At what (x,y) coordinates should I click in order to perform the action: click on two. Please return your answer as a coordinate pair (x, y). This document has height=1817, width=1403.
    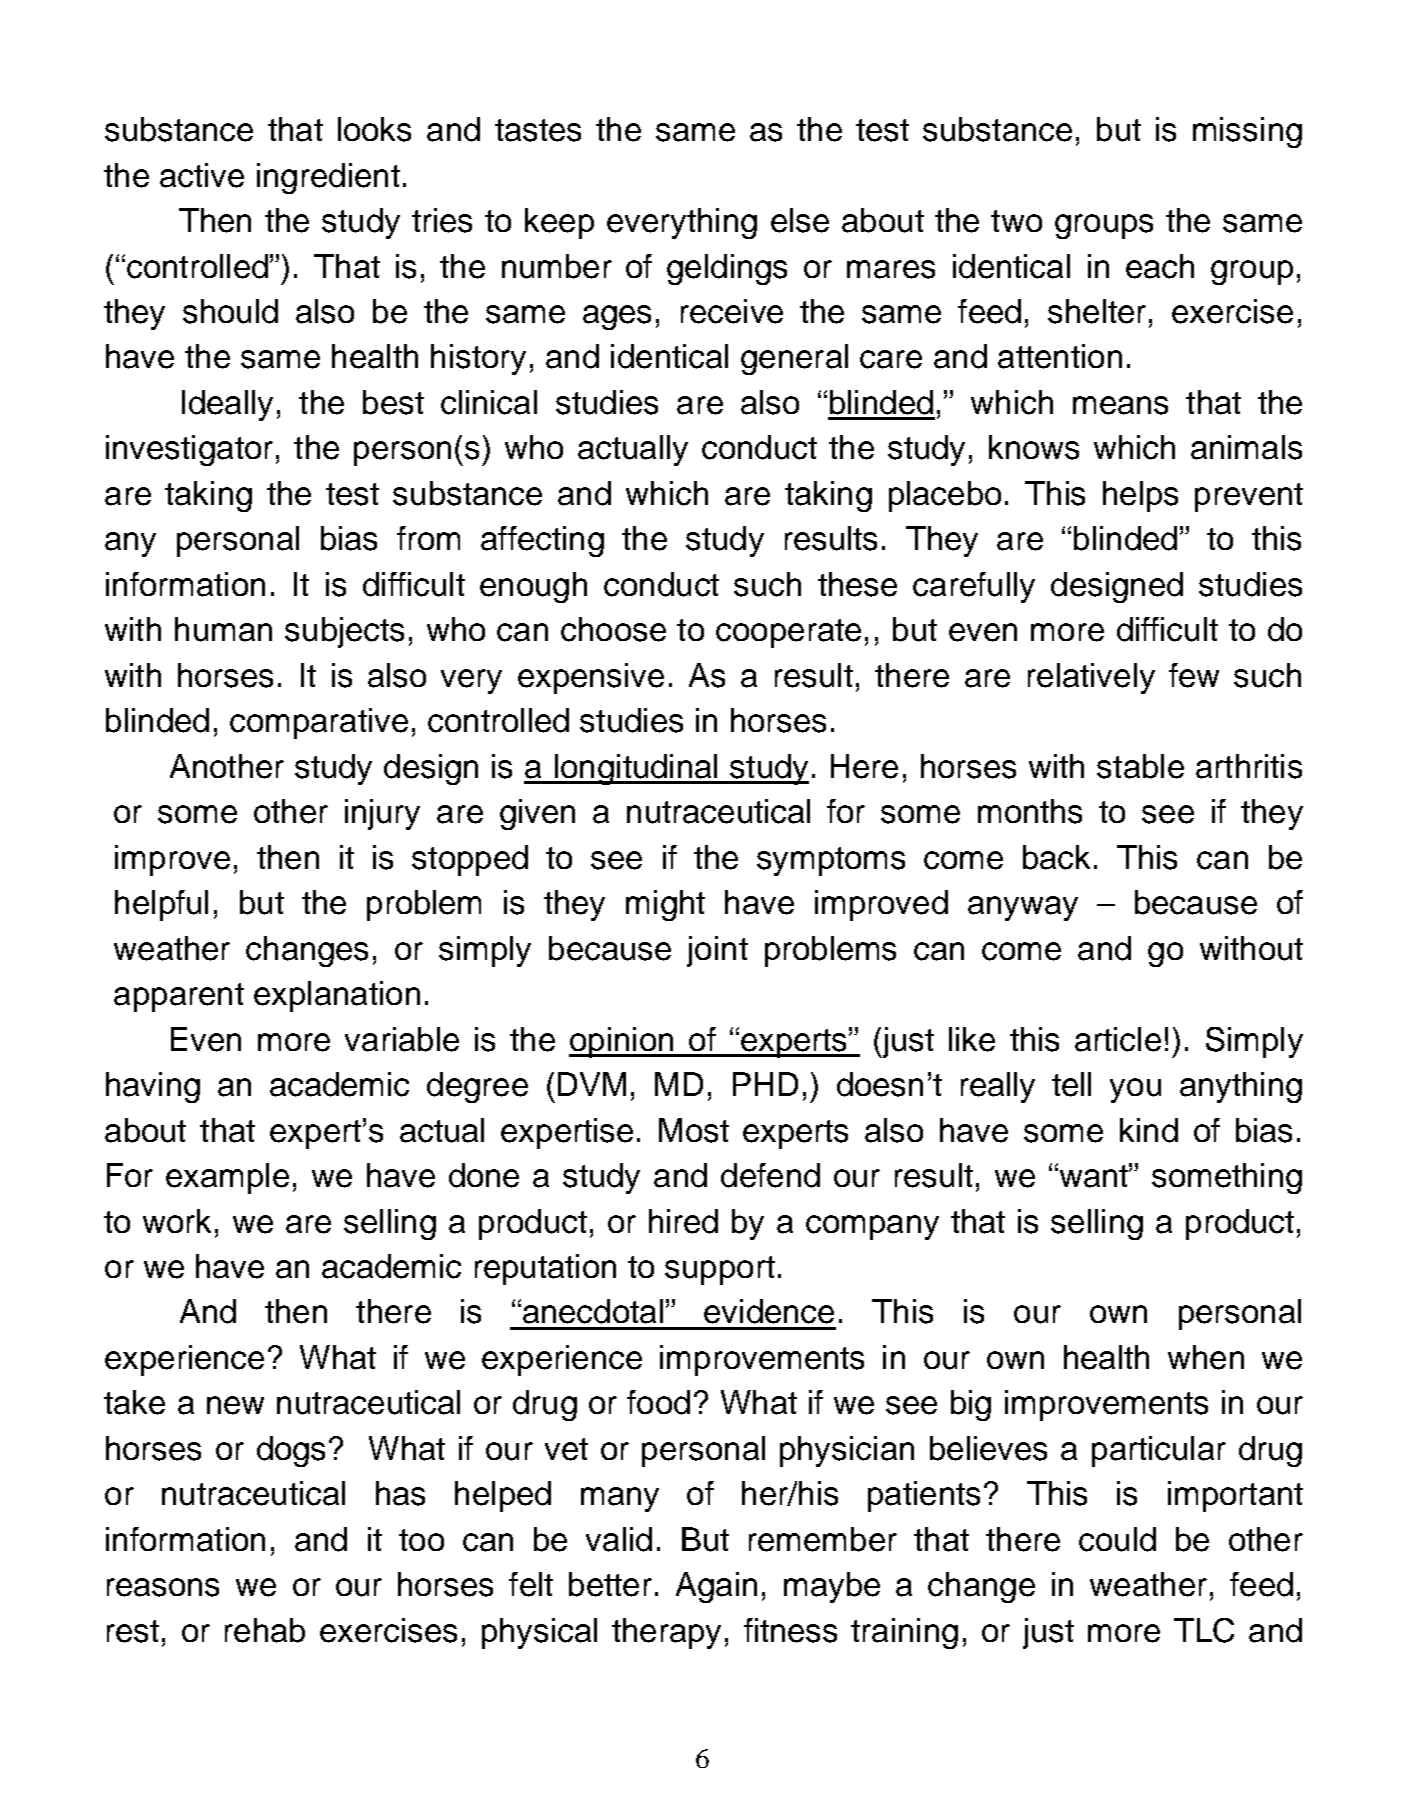
    Looking at the image, I should click on (1016, 221).
